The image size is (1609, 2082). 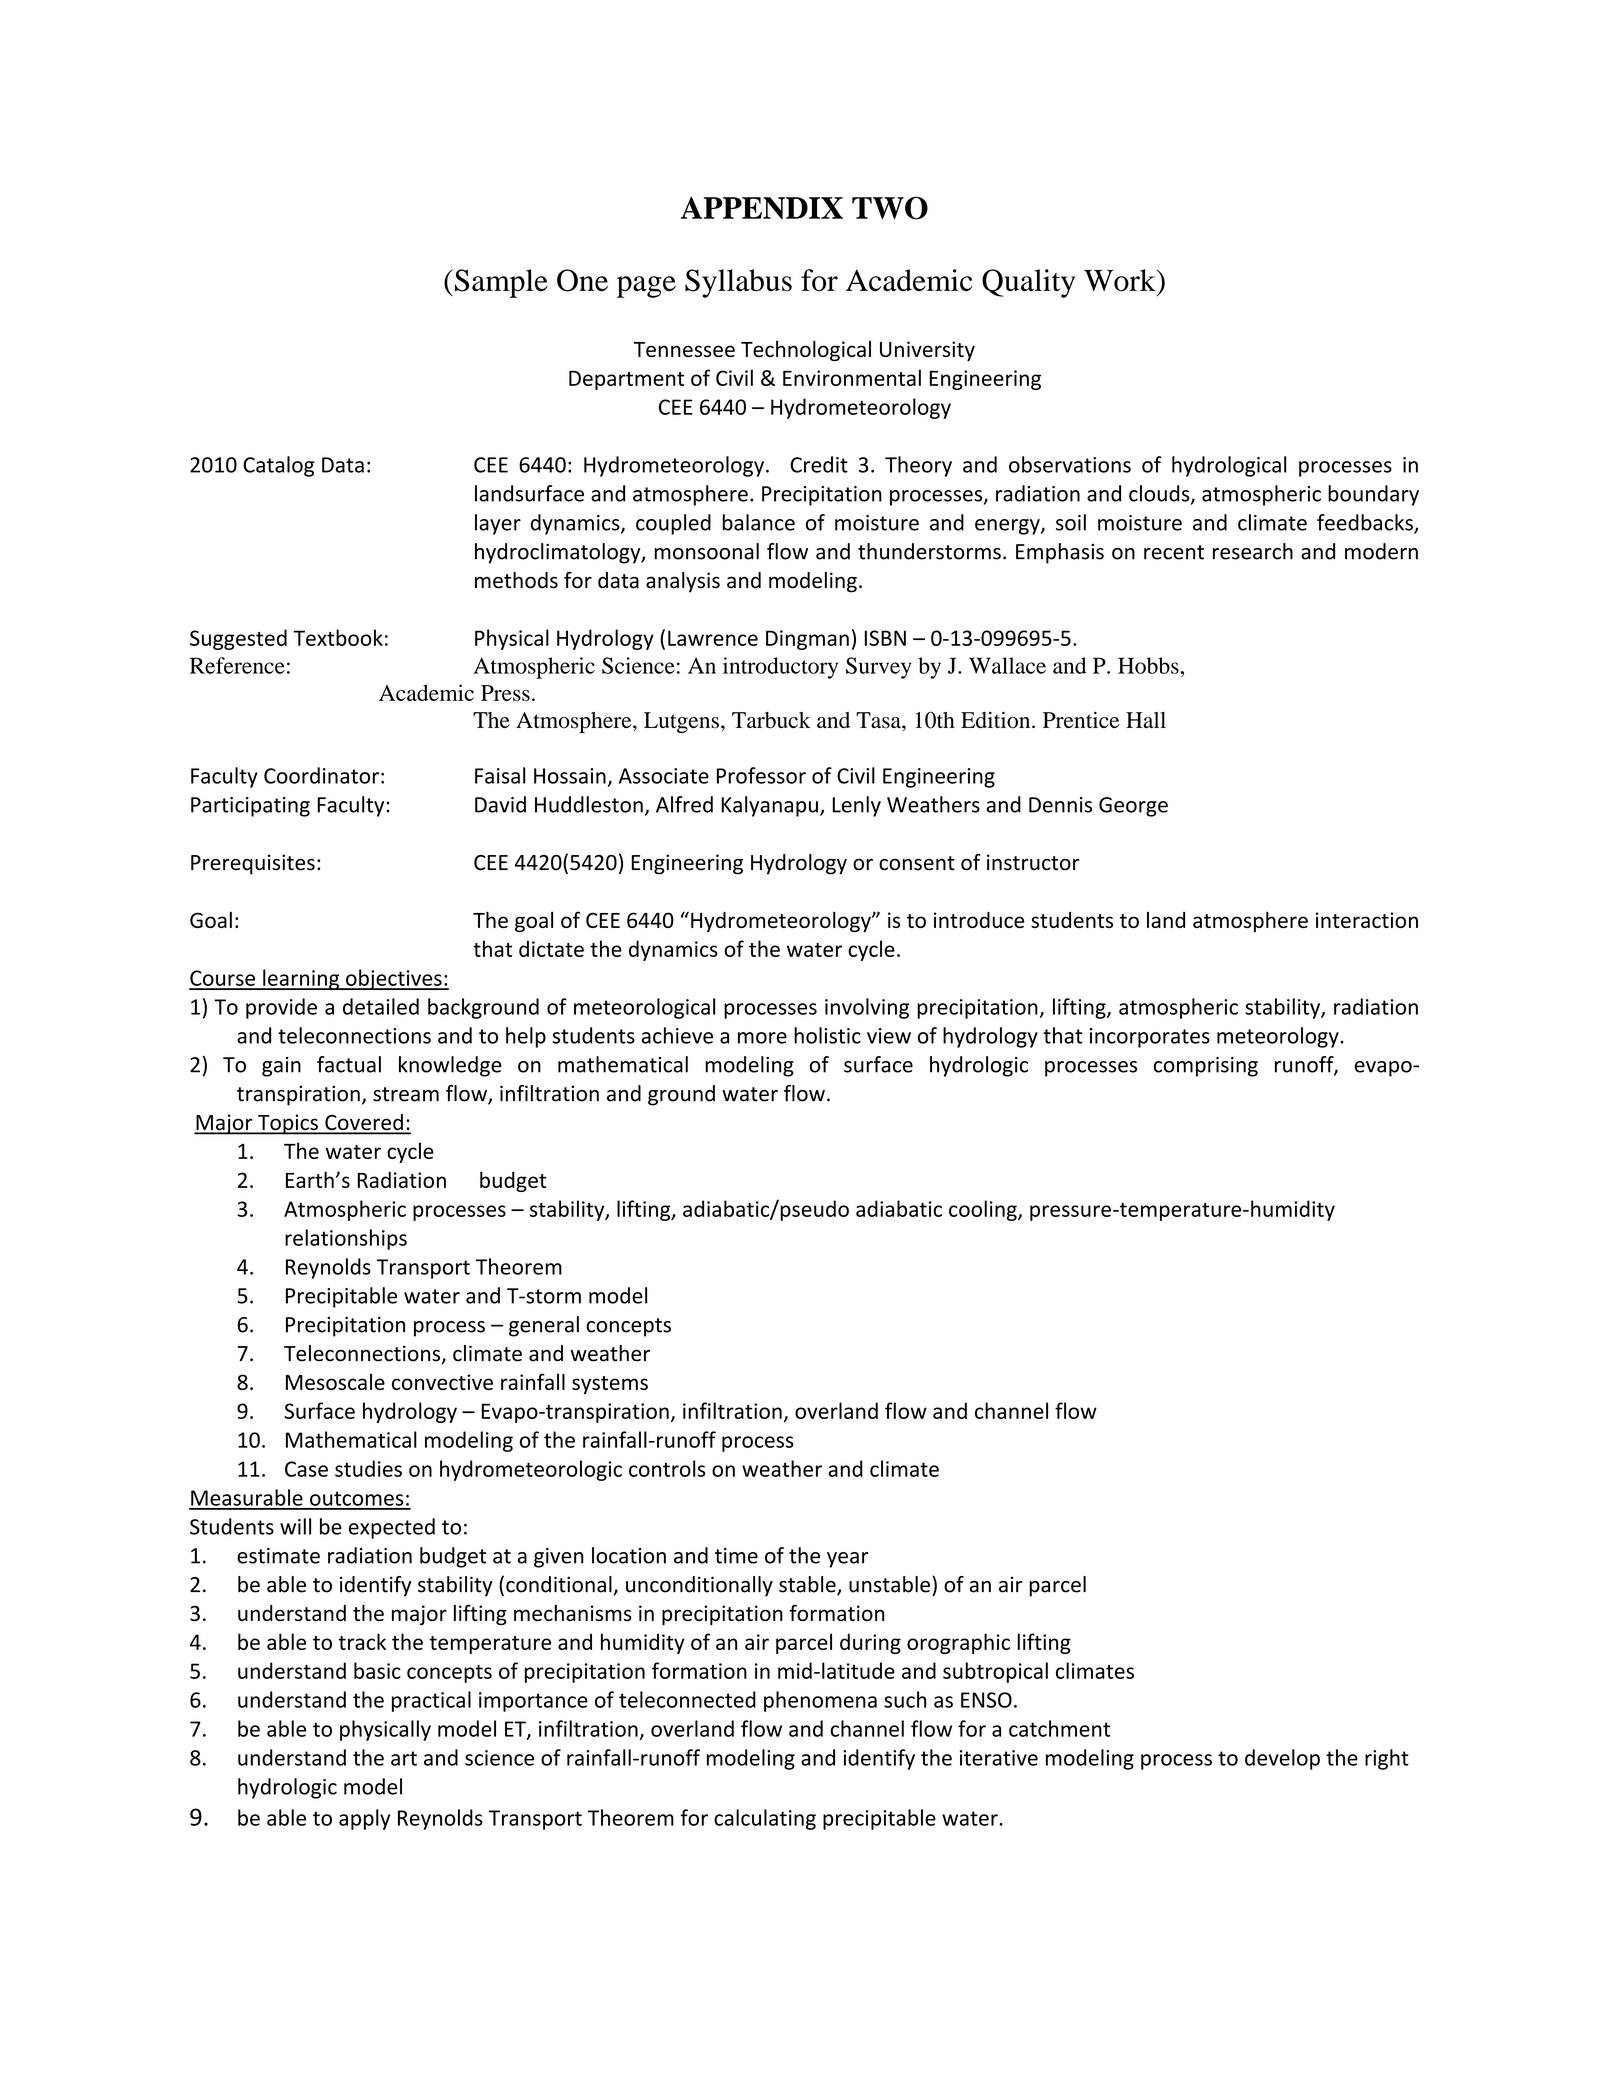 What do you see at coordinates (765, 1819) in the screenshot?
I see `calculating` at bounding box center [765, 1819].
